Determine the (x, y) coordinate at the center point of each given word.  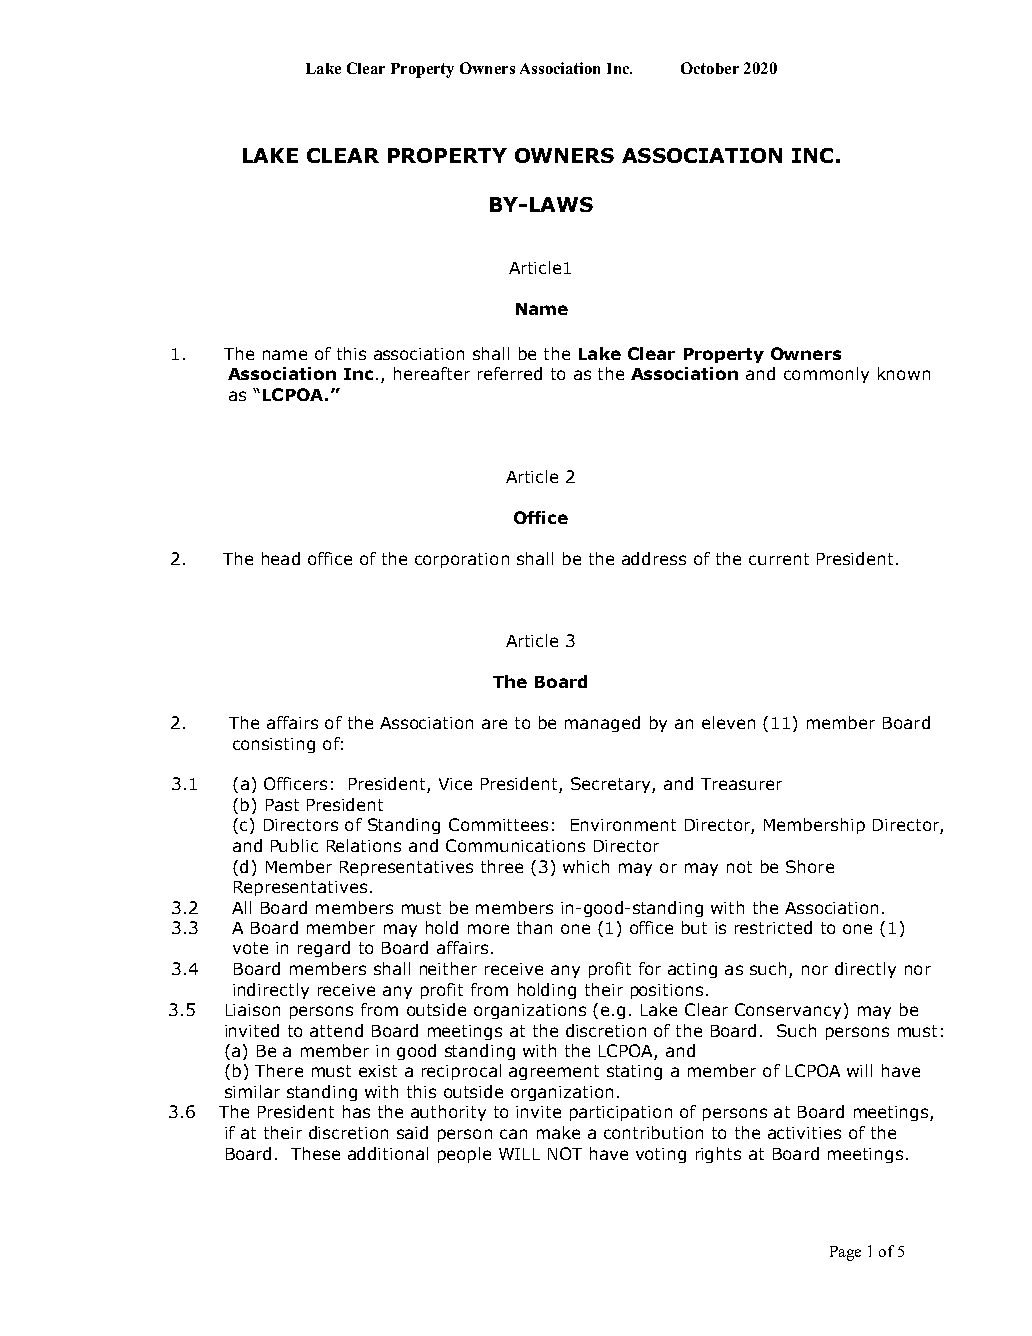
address (654, 558)
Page (845, 1253)
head (281, 558)
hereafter (432, 373)
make (558, 1132)
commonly (826, 375)
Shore (810, 866)
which (586, 866)
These (315, 1153)
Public (294, 845)
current (779, 559)
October (710, 68)
